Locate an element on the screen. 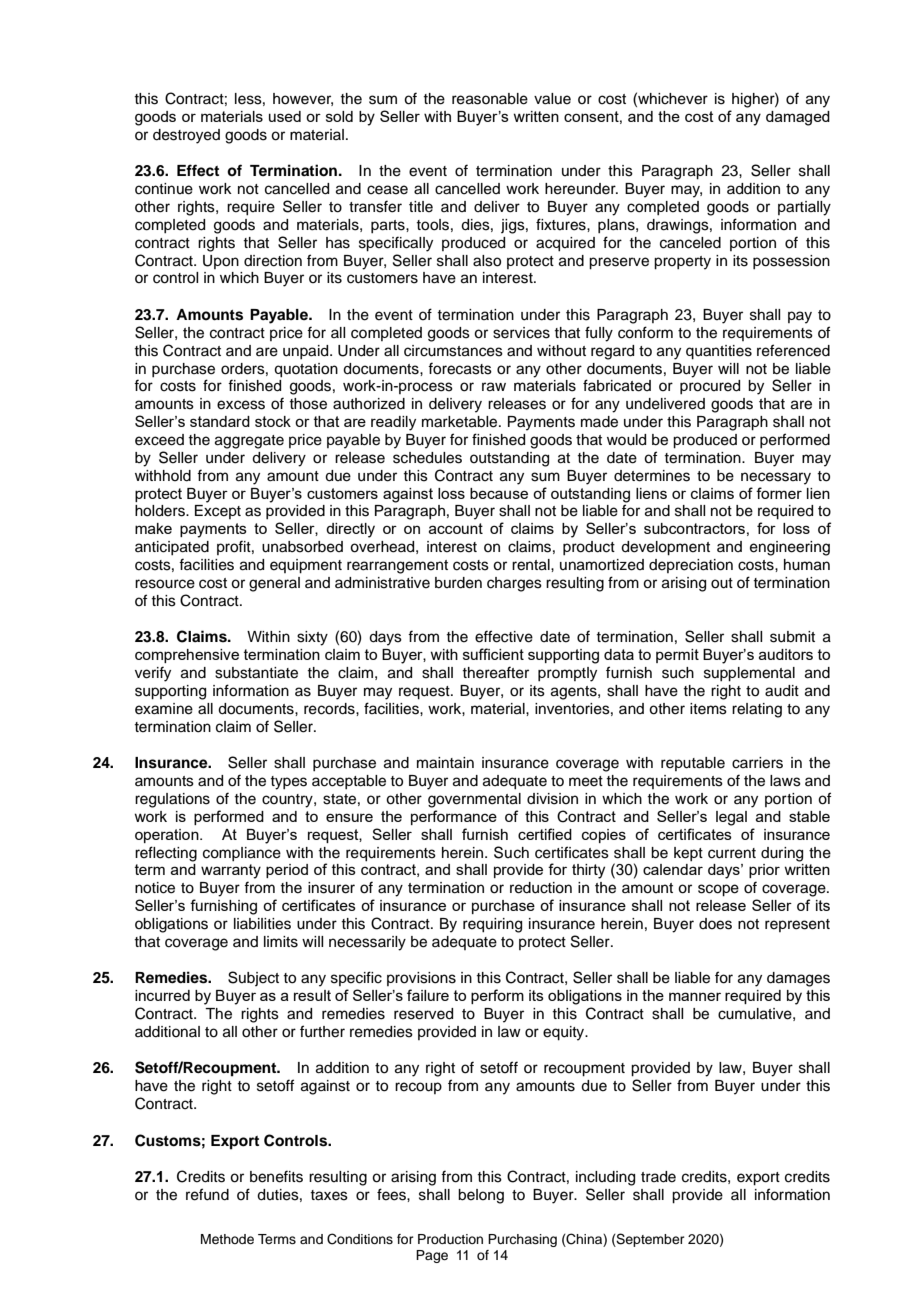  substantiate is located at coordinates (256, 673).
